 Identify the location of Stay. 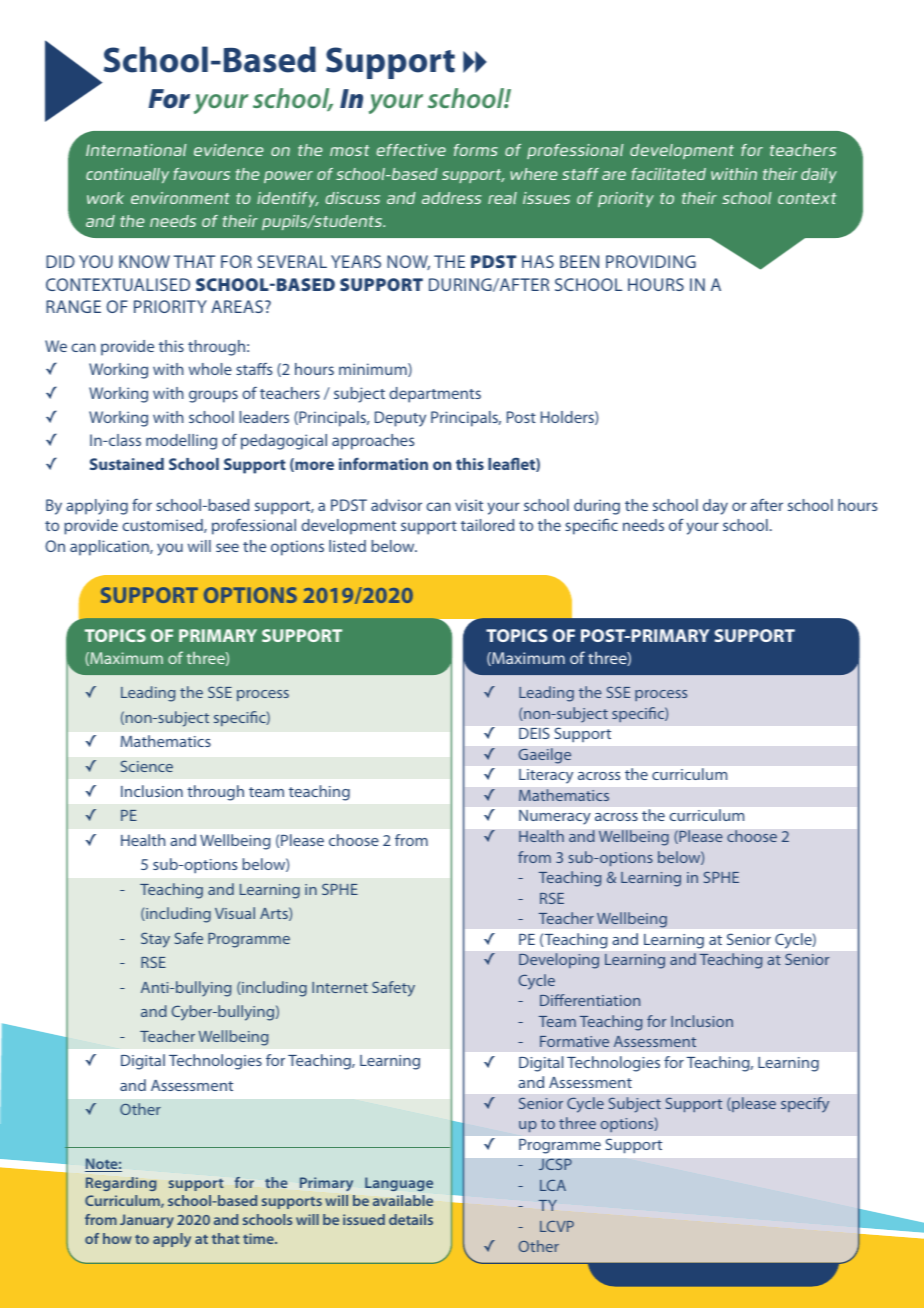
(155, 940).
